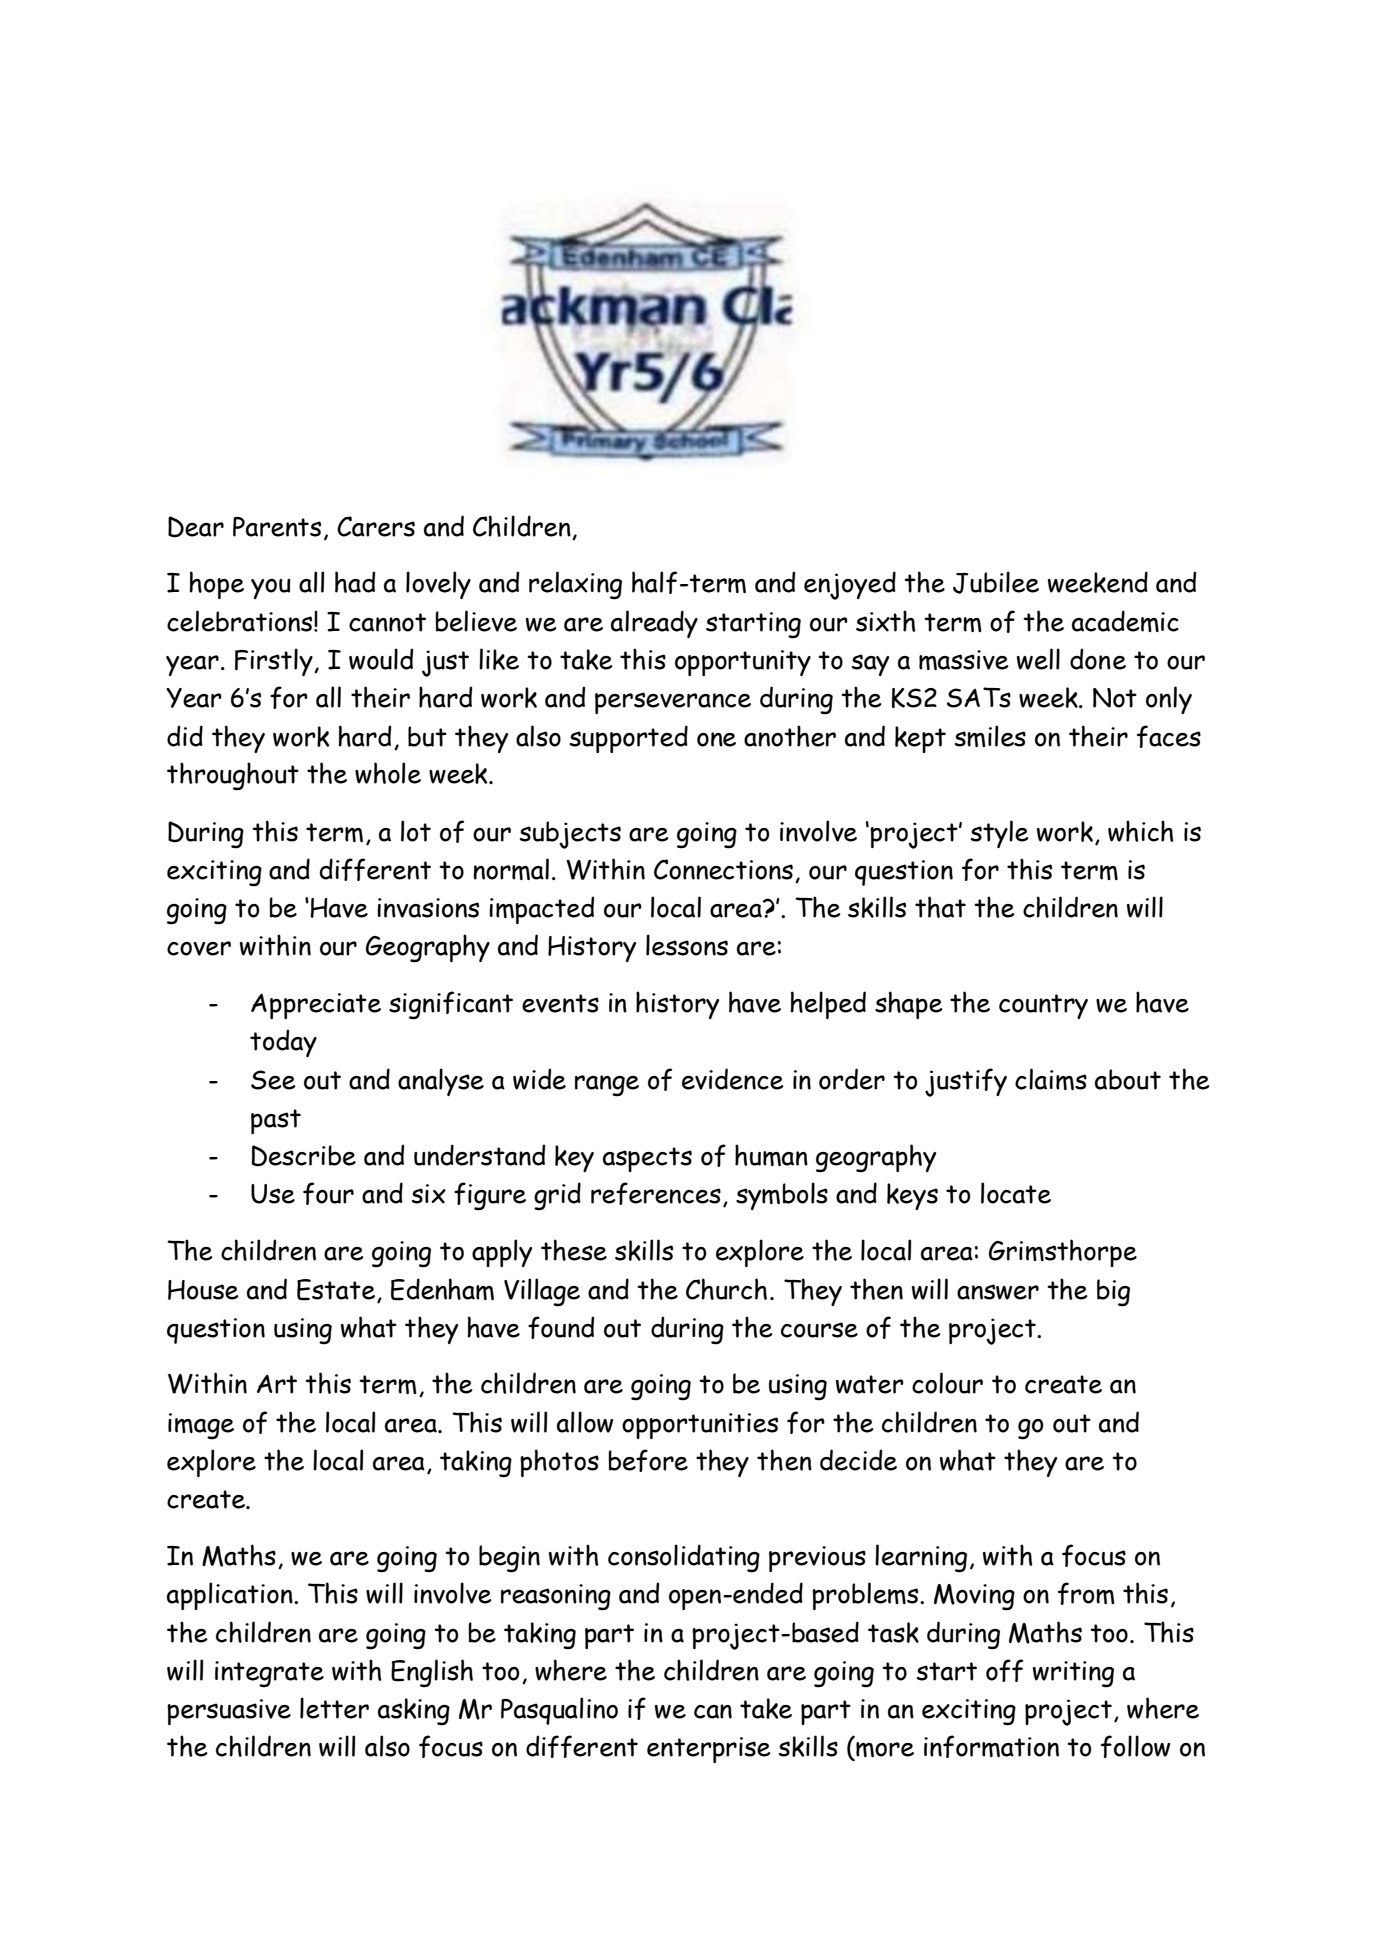  Describe the element at coordinates (654, 624) in the document. I see `already` at that location.
